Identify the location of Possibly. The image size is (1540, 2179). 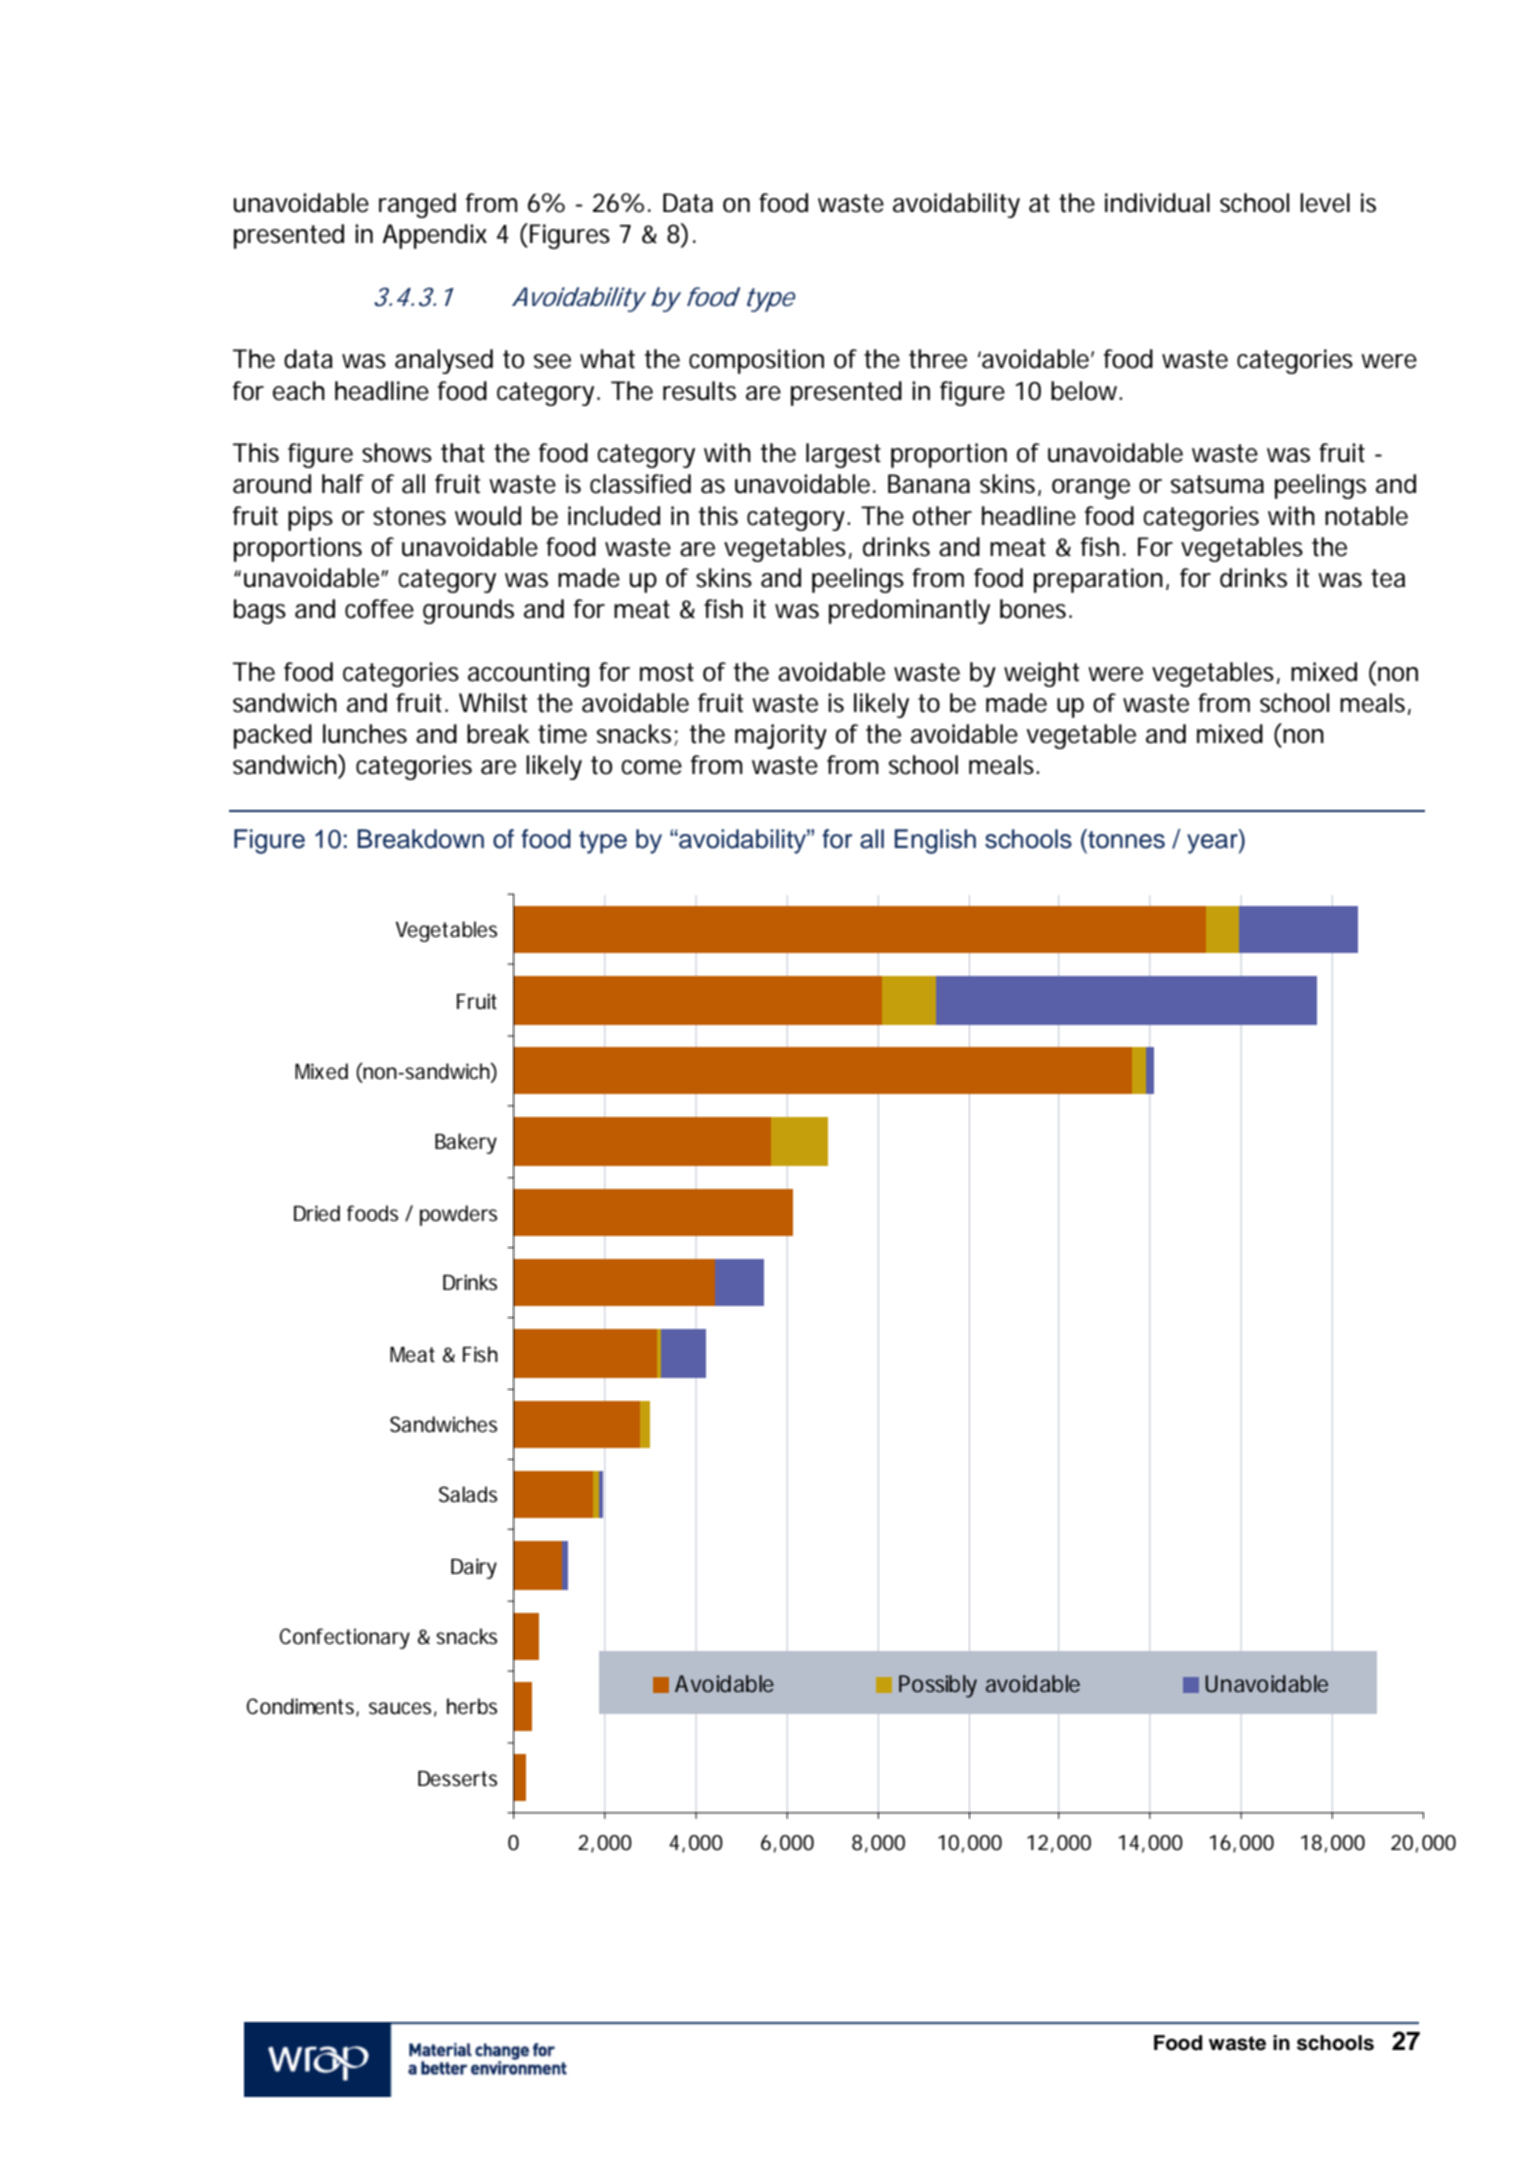
(938, 1686).
